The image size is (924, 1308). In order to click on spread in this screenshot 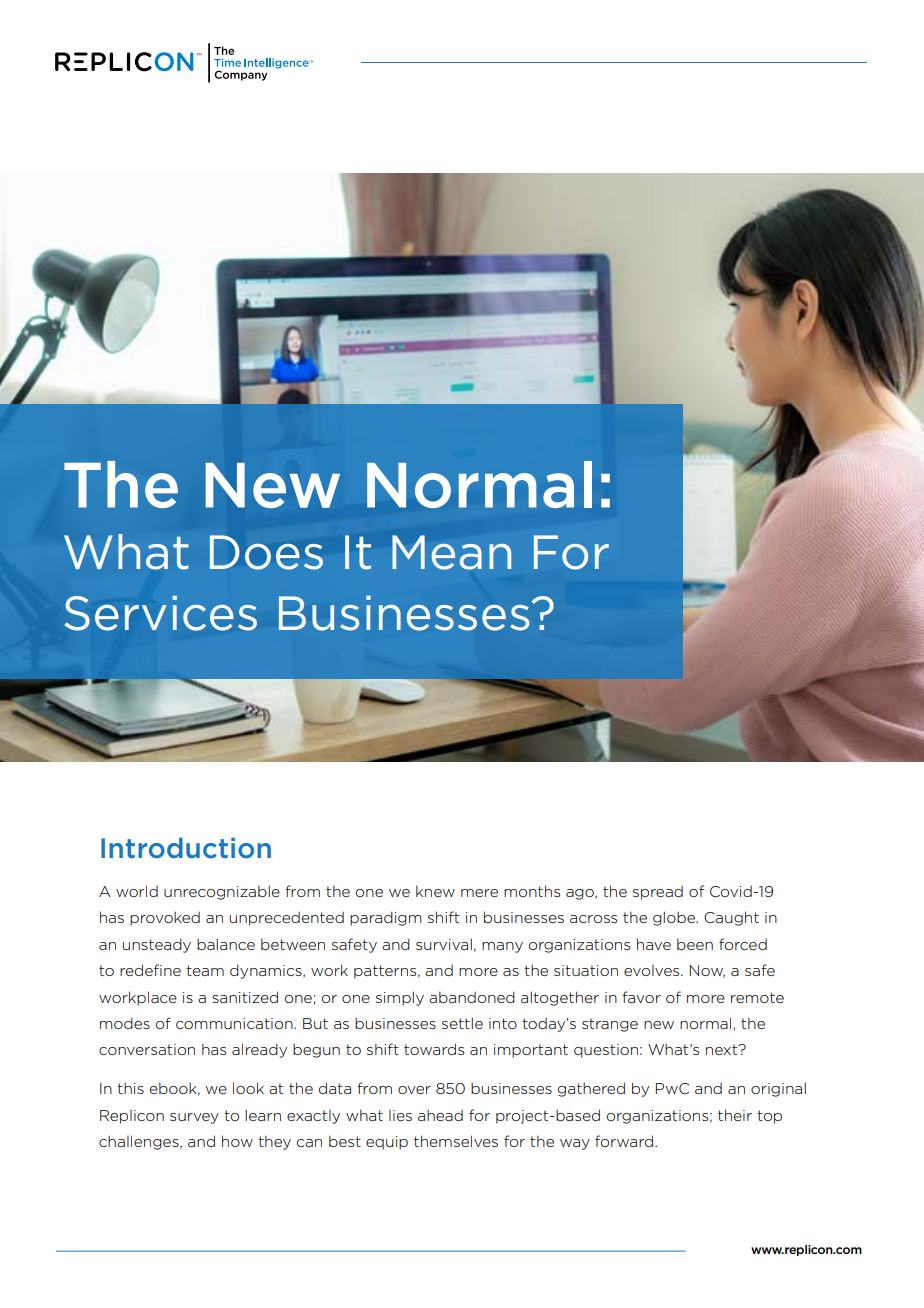, I will do `click(658, 893)`.
